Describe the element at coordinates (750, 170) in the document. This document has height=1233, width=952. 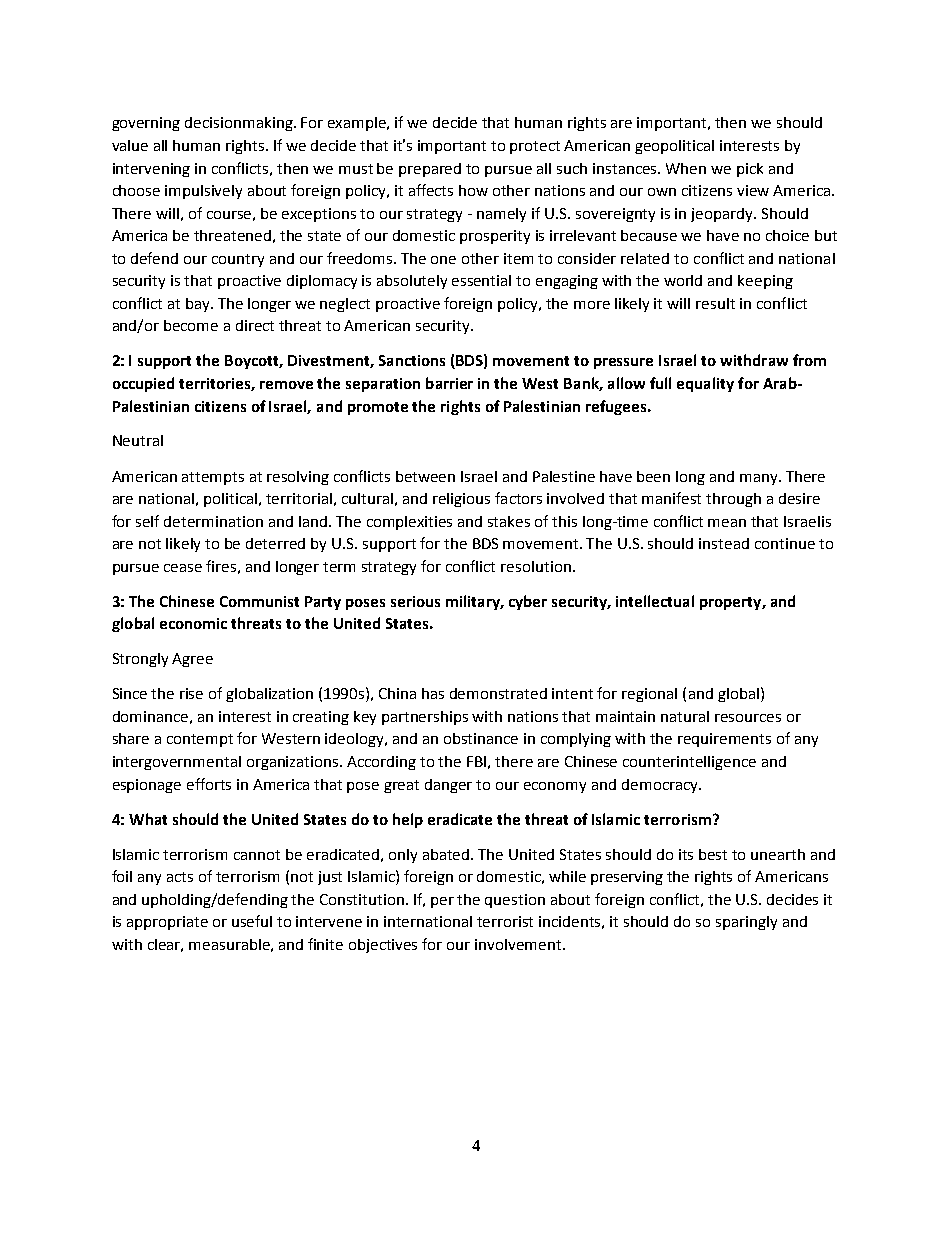
I see `pick` at that location.
